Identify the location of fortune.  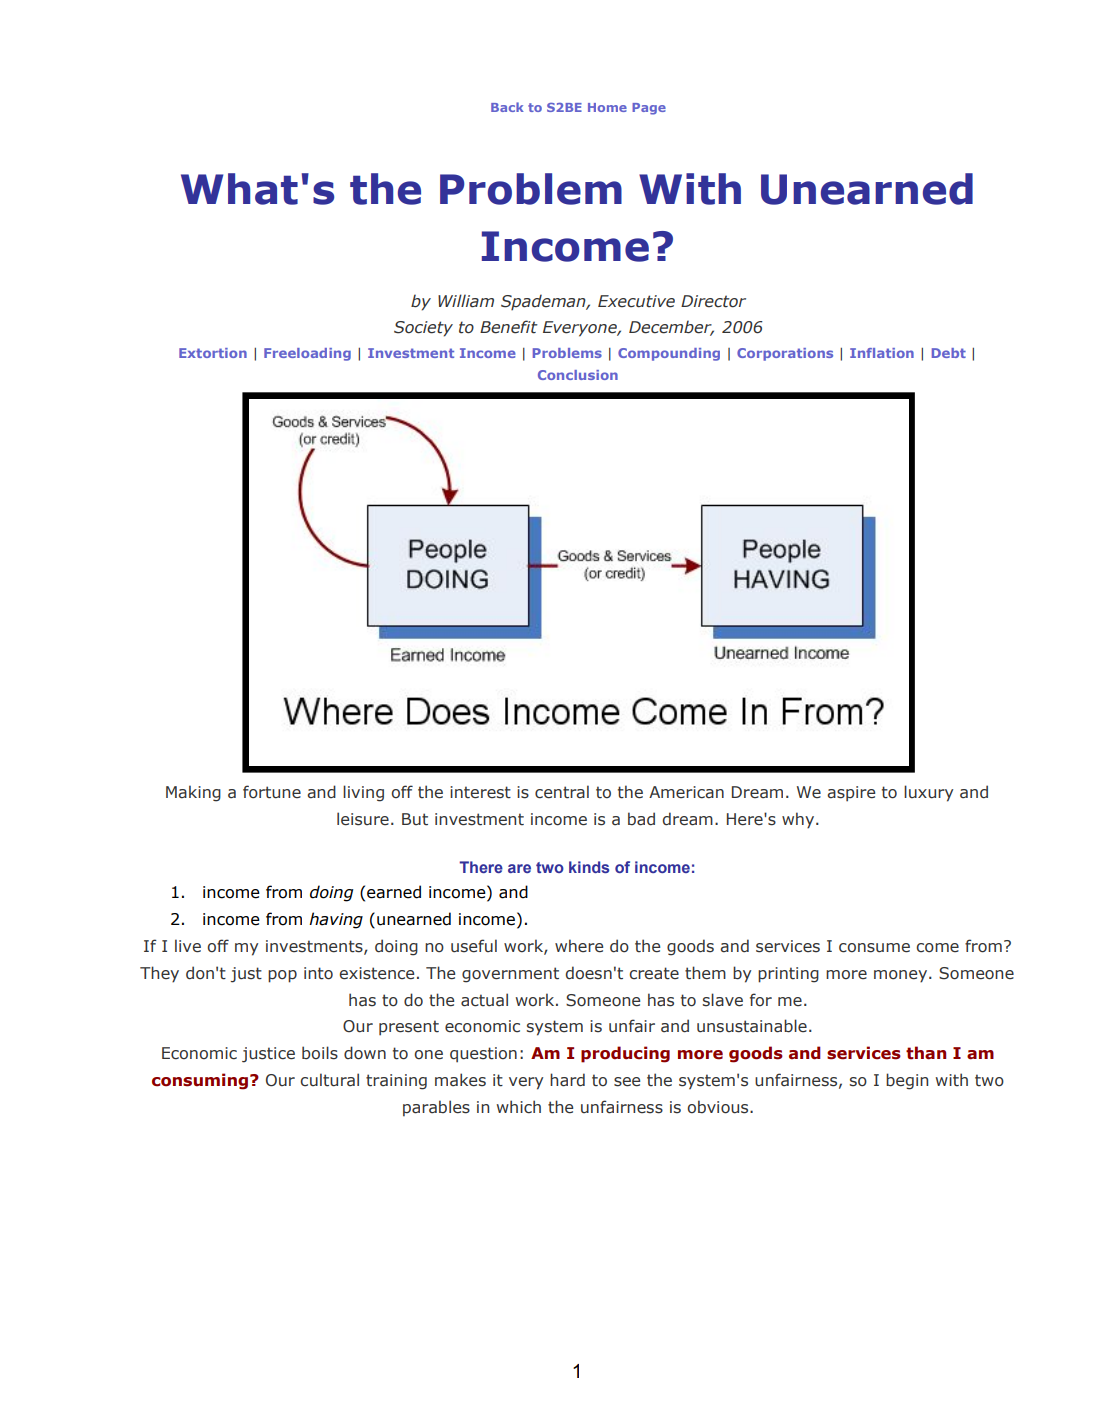
(272, 792).
